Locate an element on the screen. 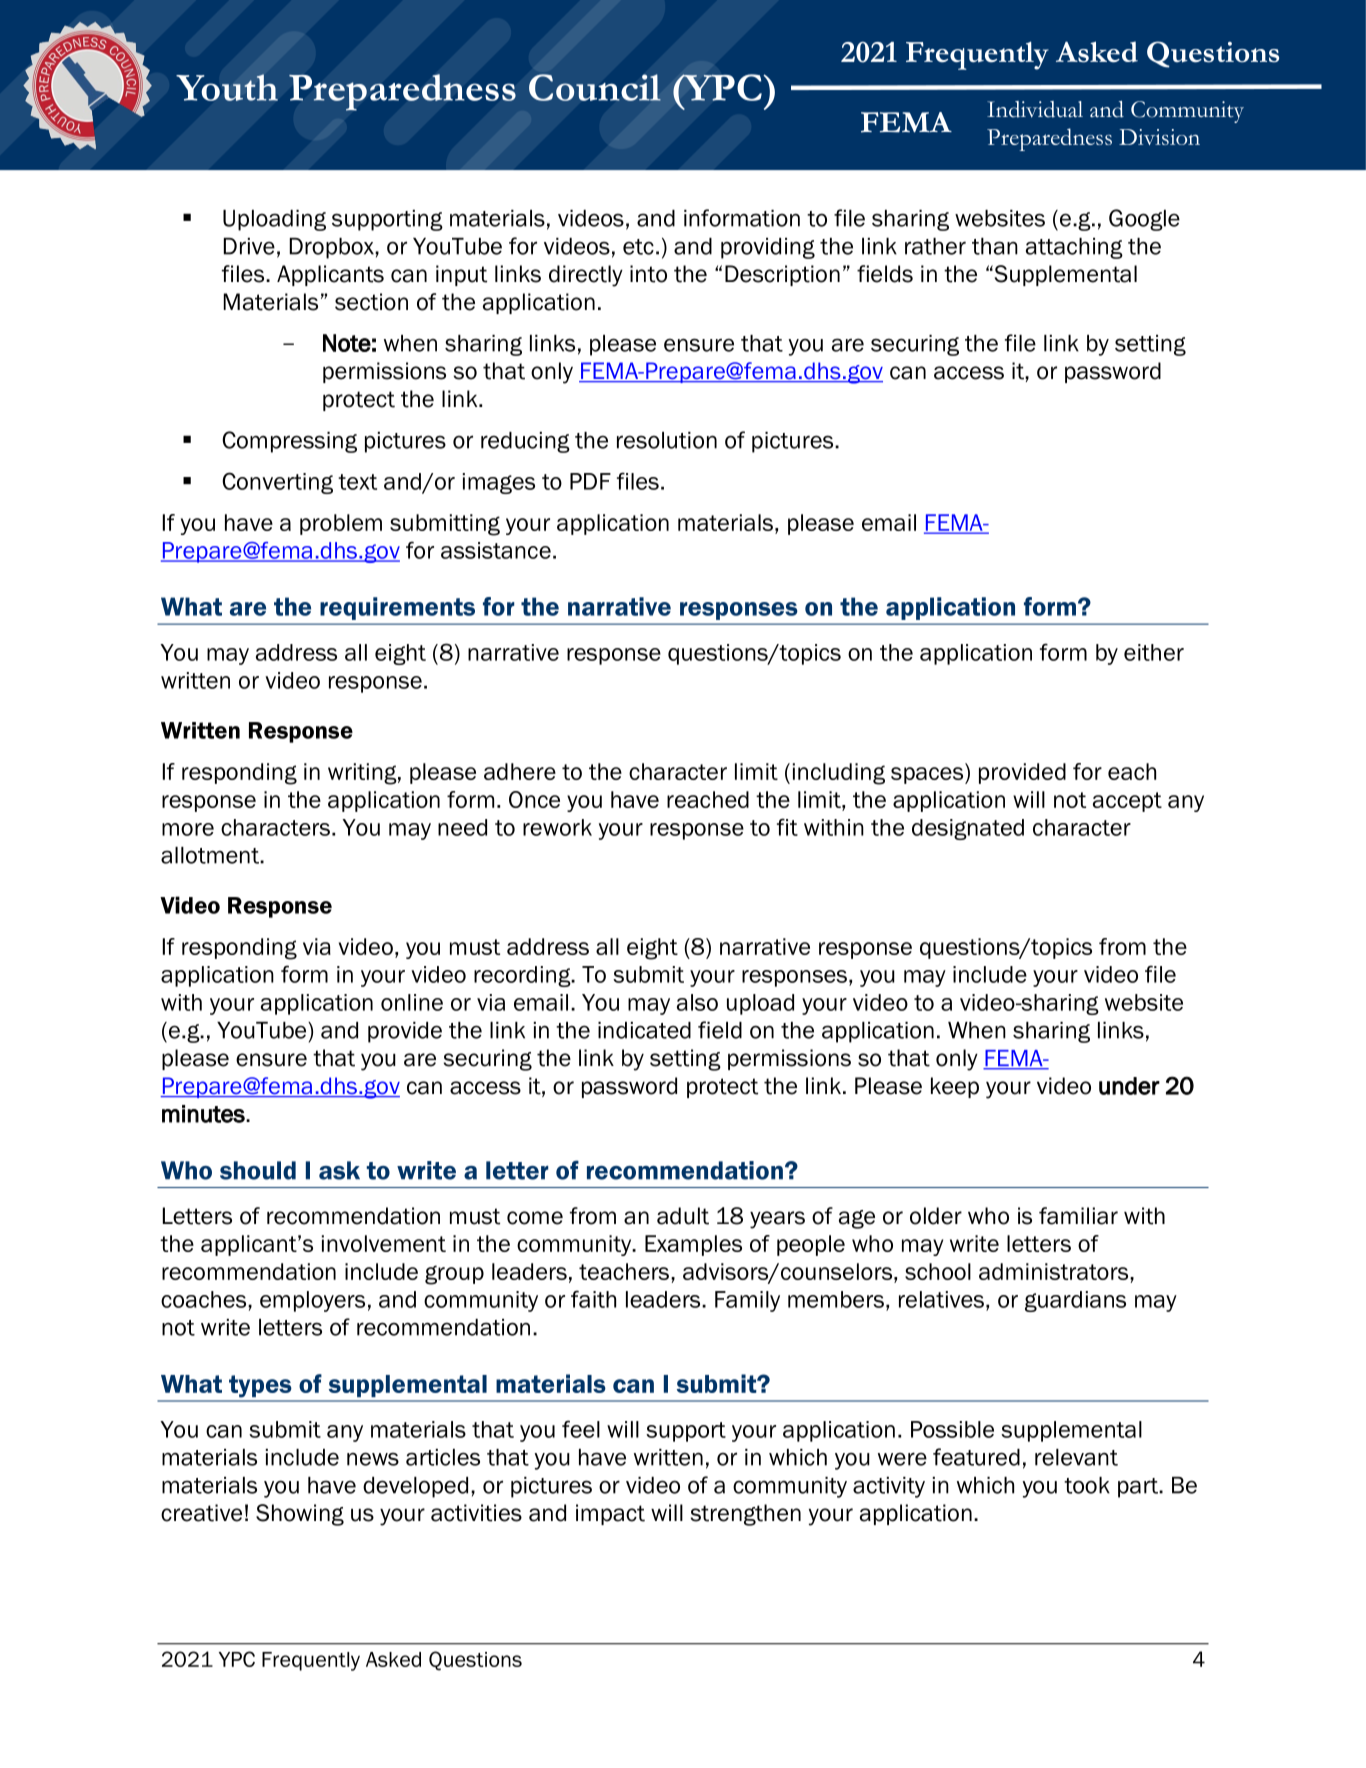 Image resolution: width=1366 pixels, height=1768 pixels. impact is located at coordinates (610, 1514).
